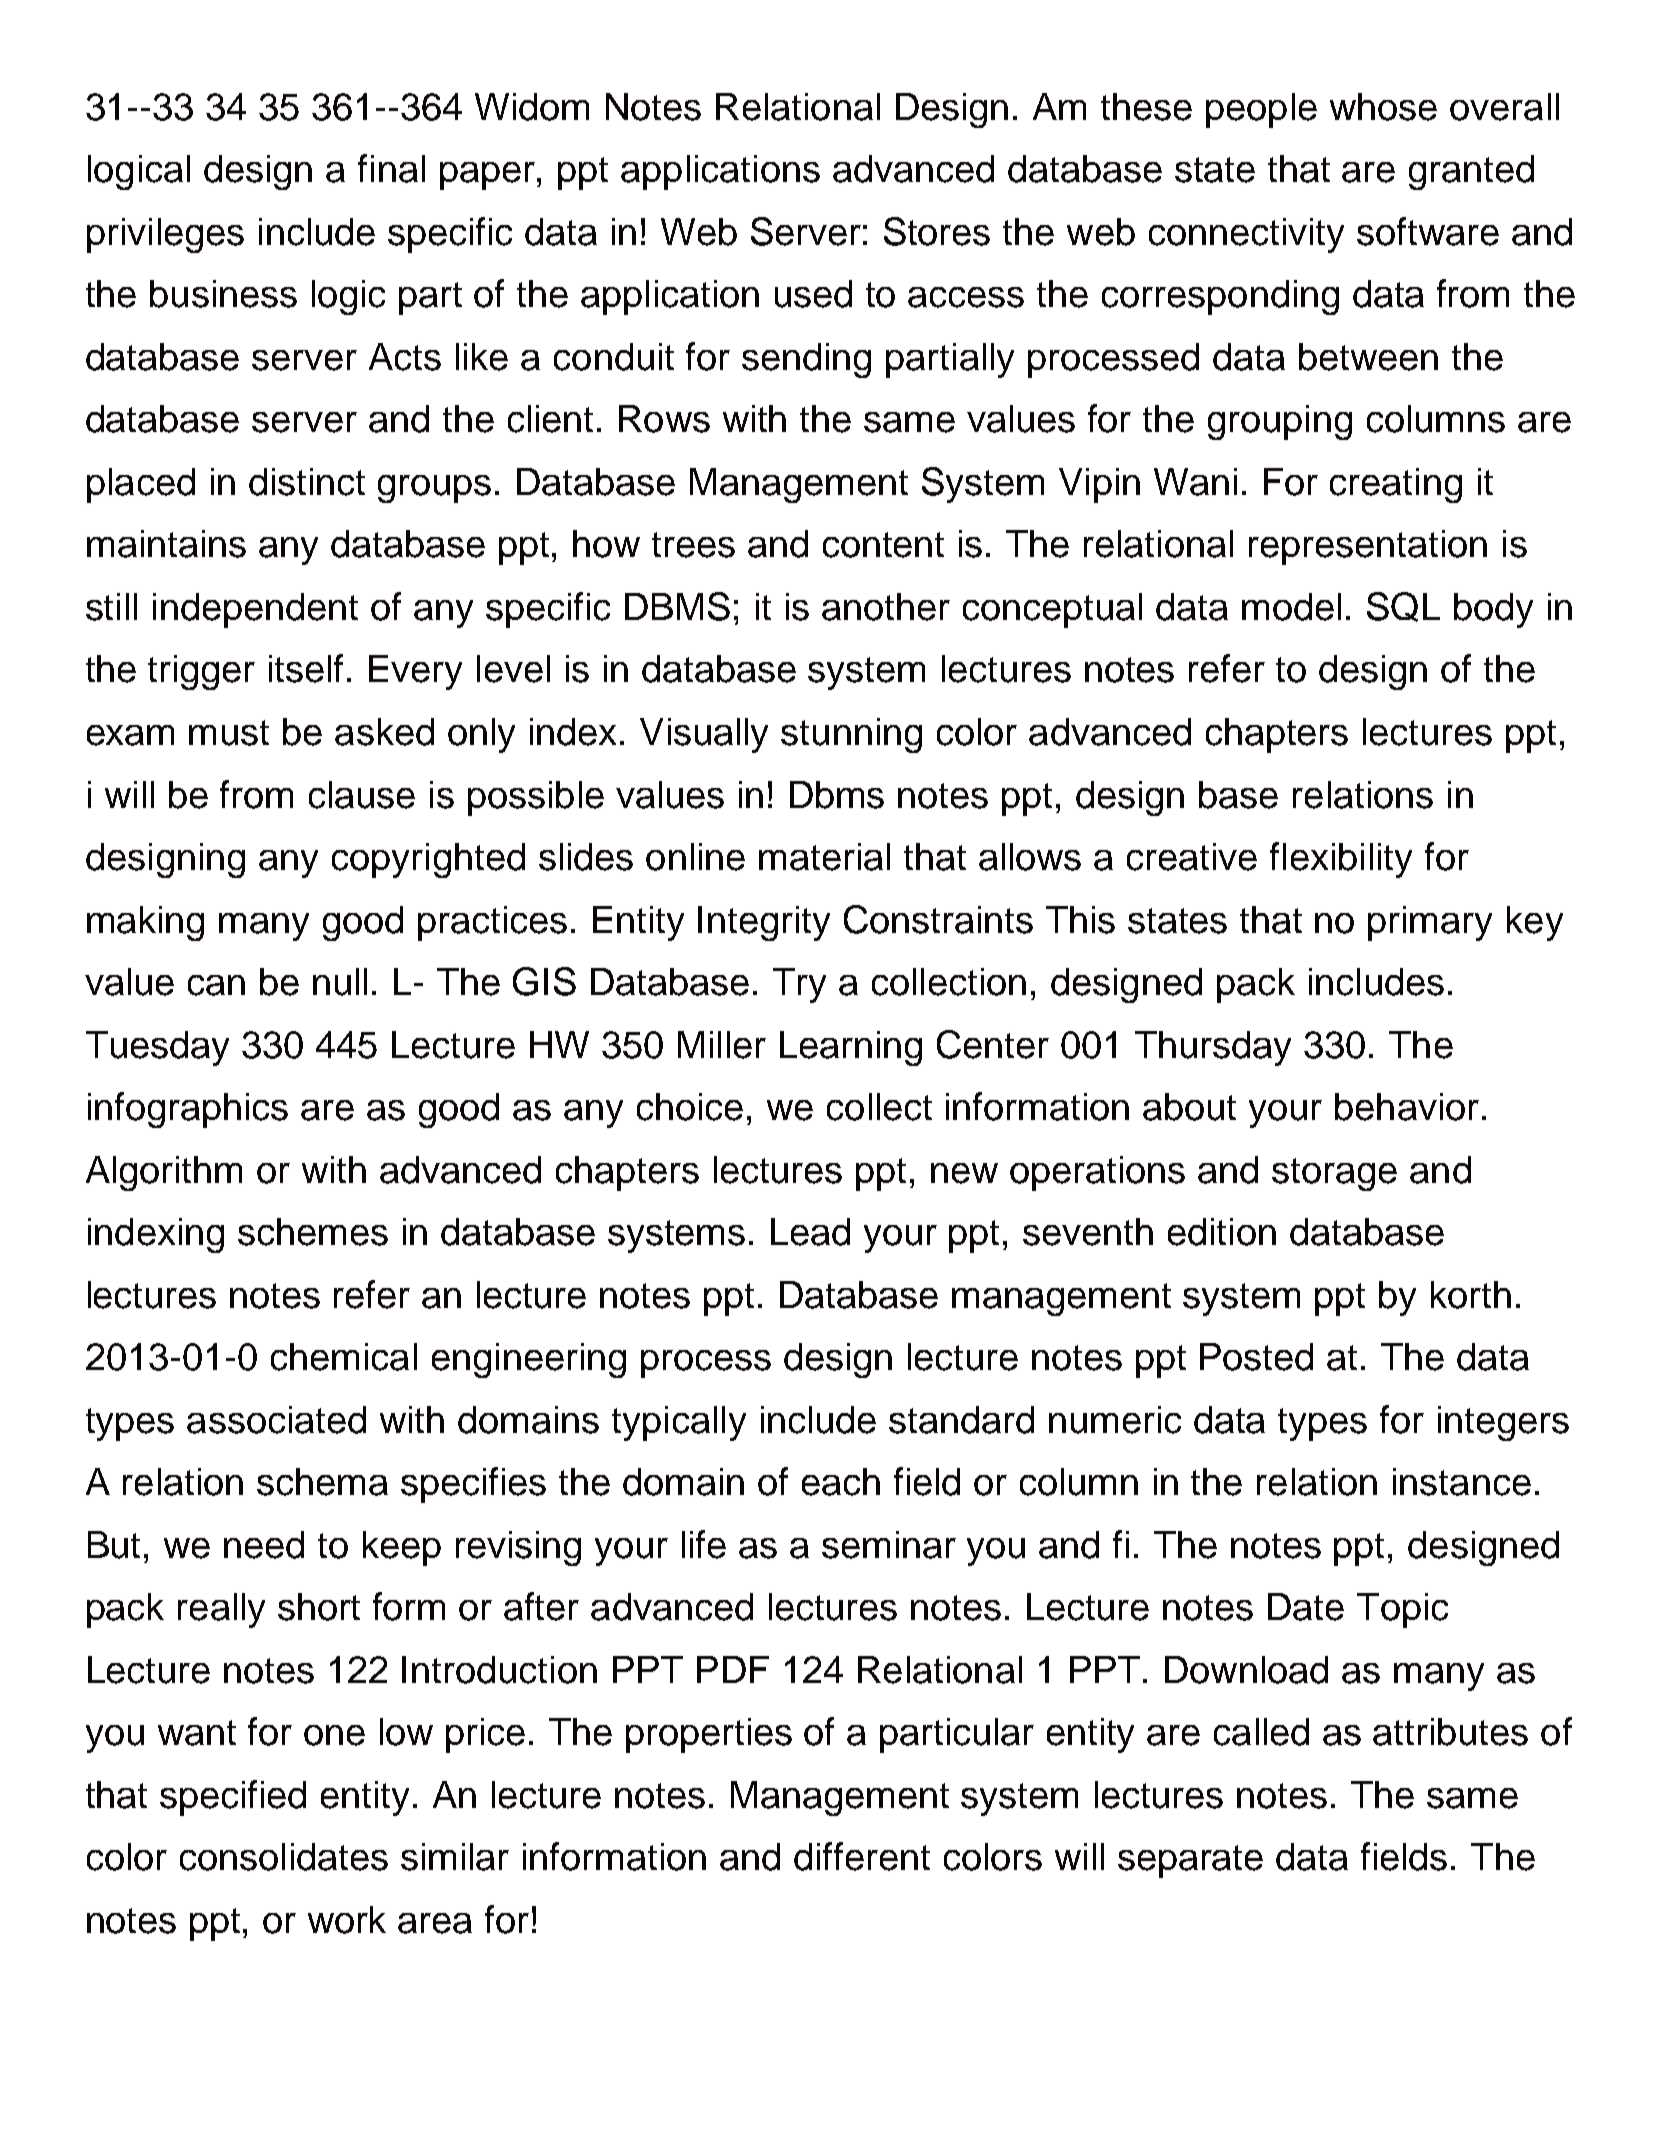 This screenshot has height=2153, width=1664. What do you see at coordinates (1190, 1861) in the screenshot?
I see `separate` at bounding box center [1190, 1861].
